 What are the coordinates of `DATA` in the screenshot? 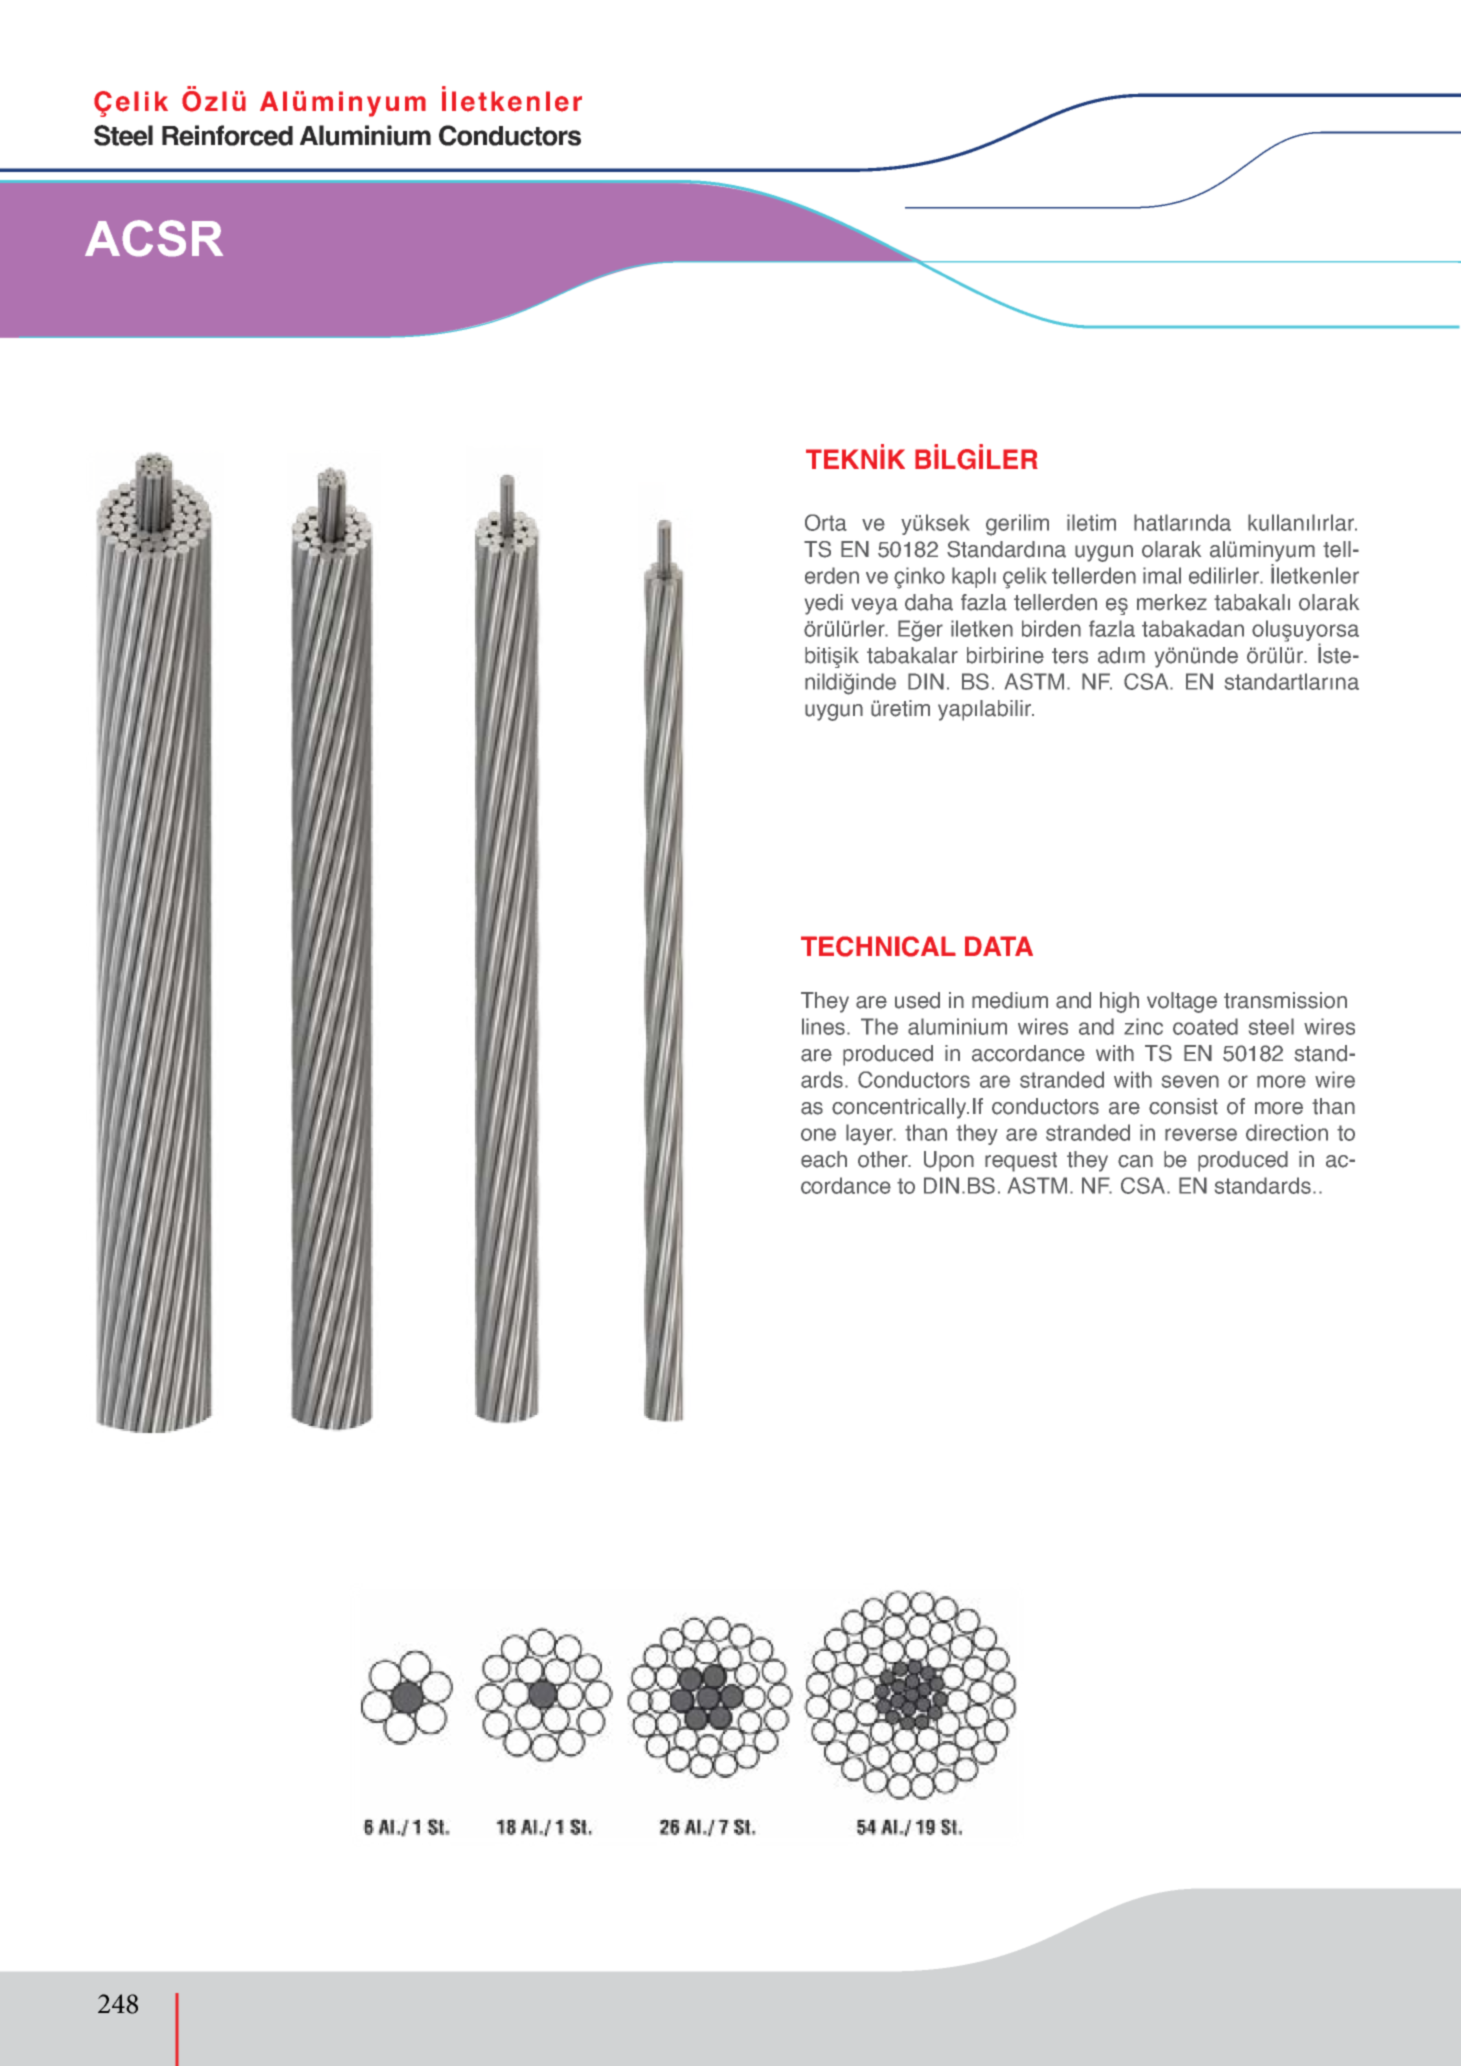 It's located at (999, 946).
